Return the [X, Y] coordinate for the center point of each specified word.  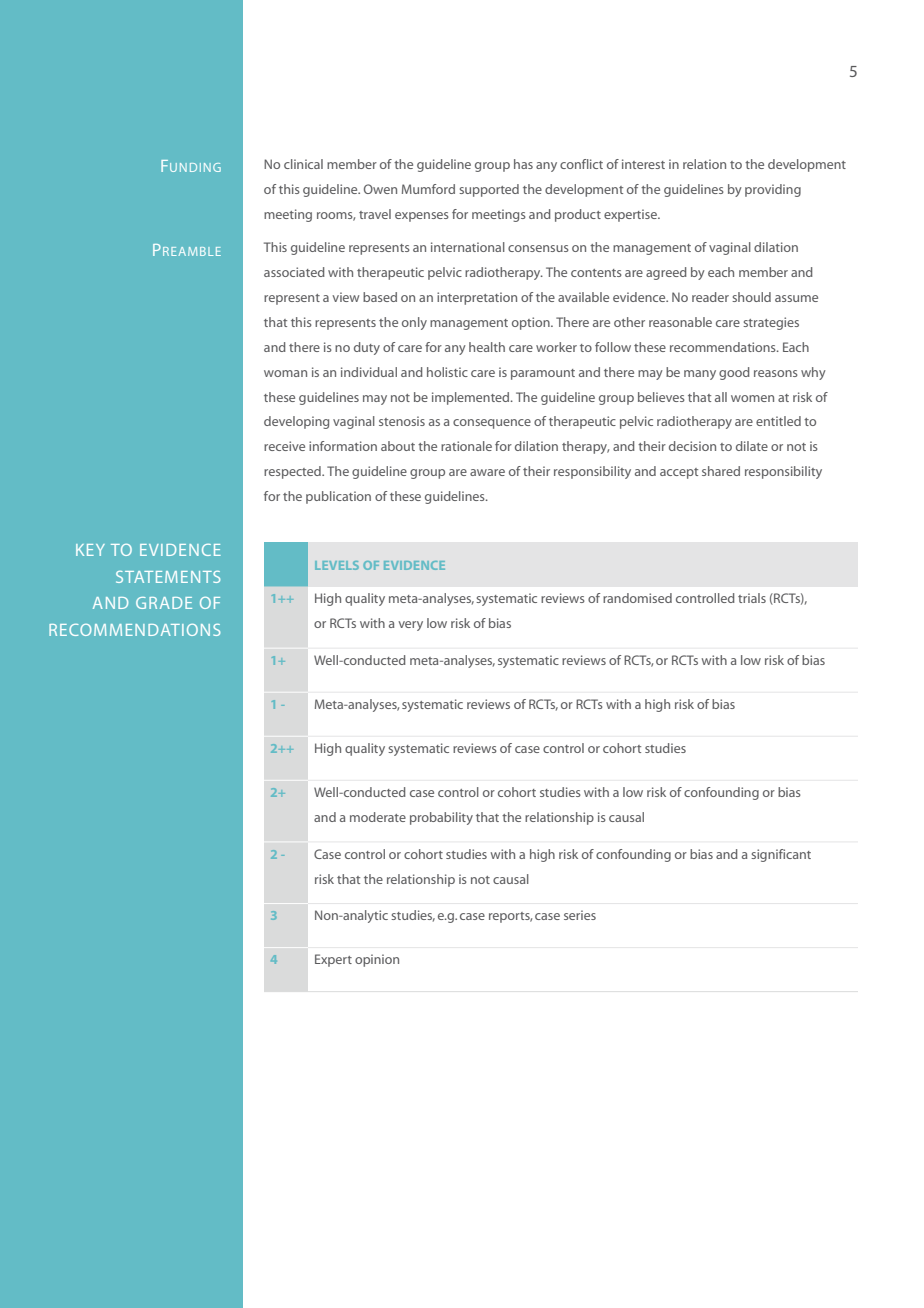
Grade [164, 603]
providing [773, 190]
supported [489, 190]
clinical [303, 164]
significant [781, 855]
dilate [752, 446]
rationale [466, 446]
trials [752, 598]
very [410, 626]
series [580, 915]
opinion [377, 960]
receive [284, 446]
